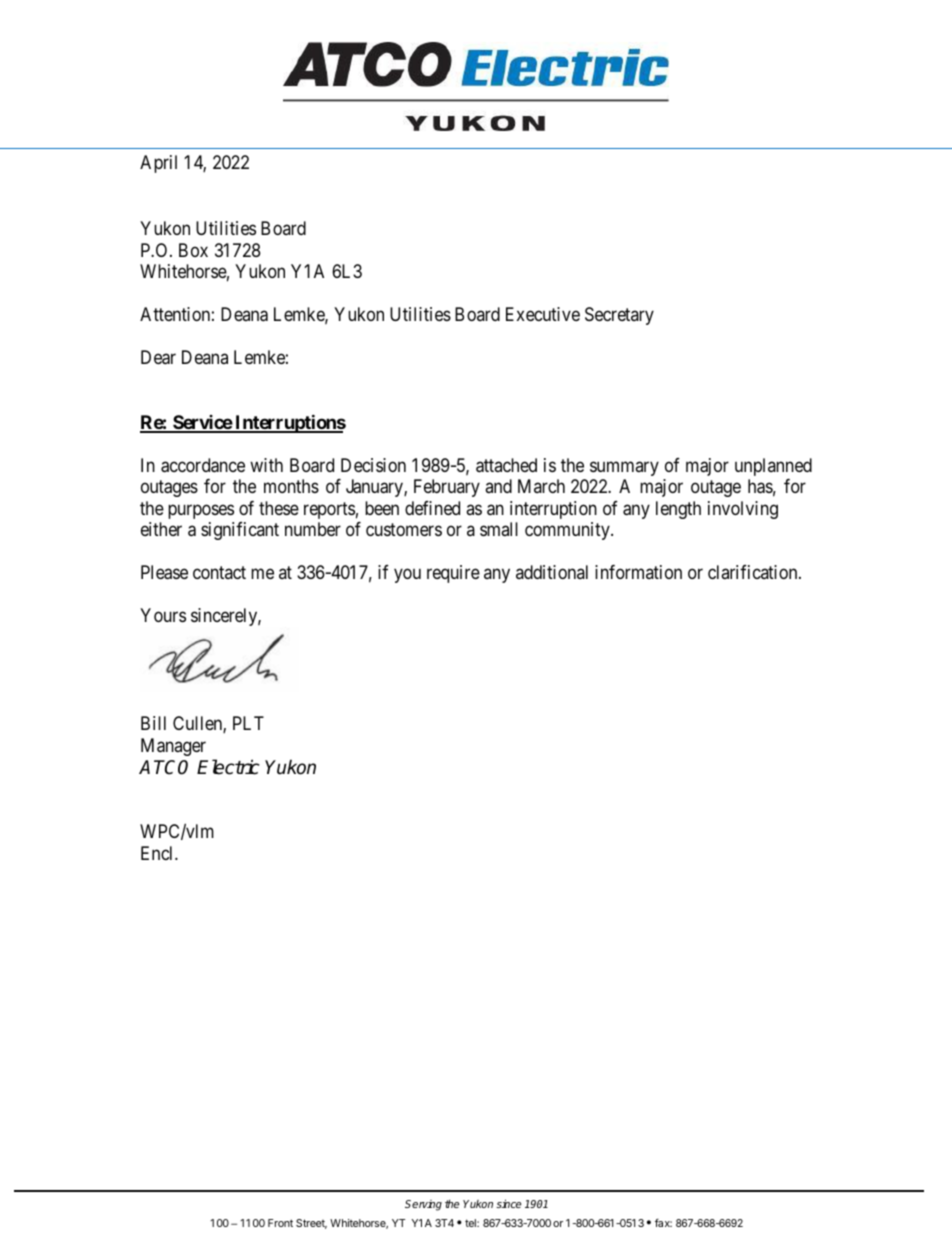 The image size is (952, 1233). What do you see at coordinates (173, 747) in the image?
I see `Manager` at bounding box center [173, 747].
